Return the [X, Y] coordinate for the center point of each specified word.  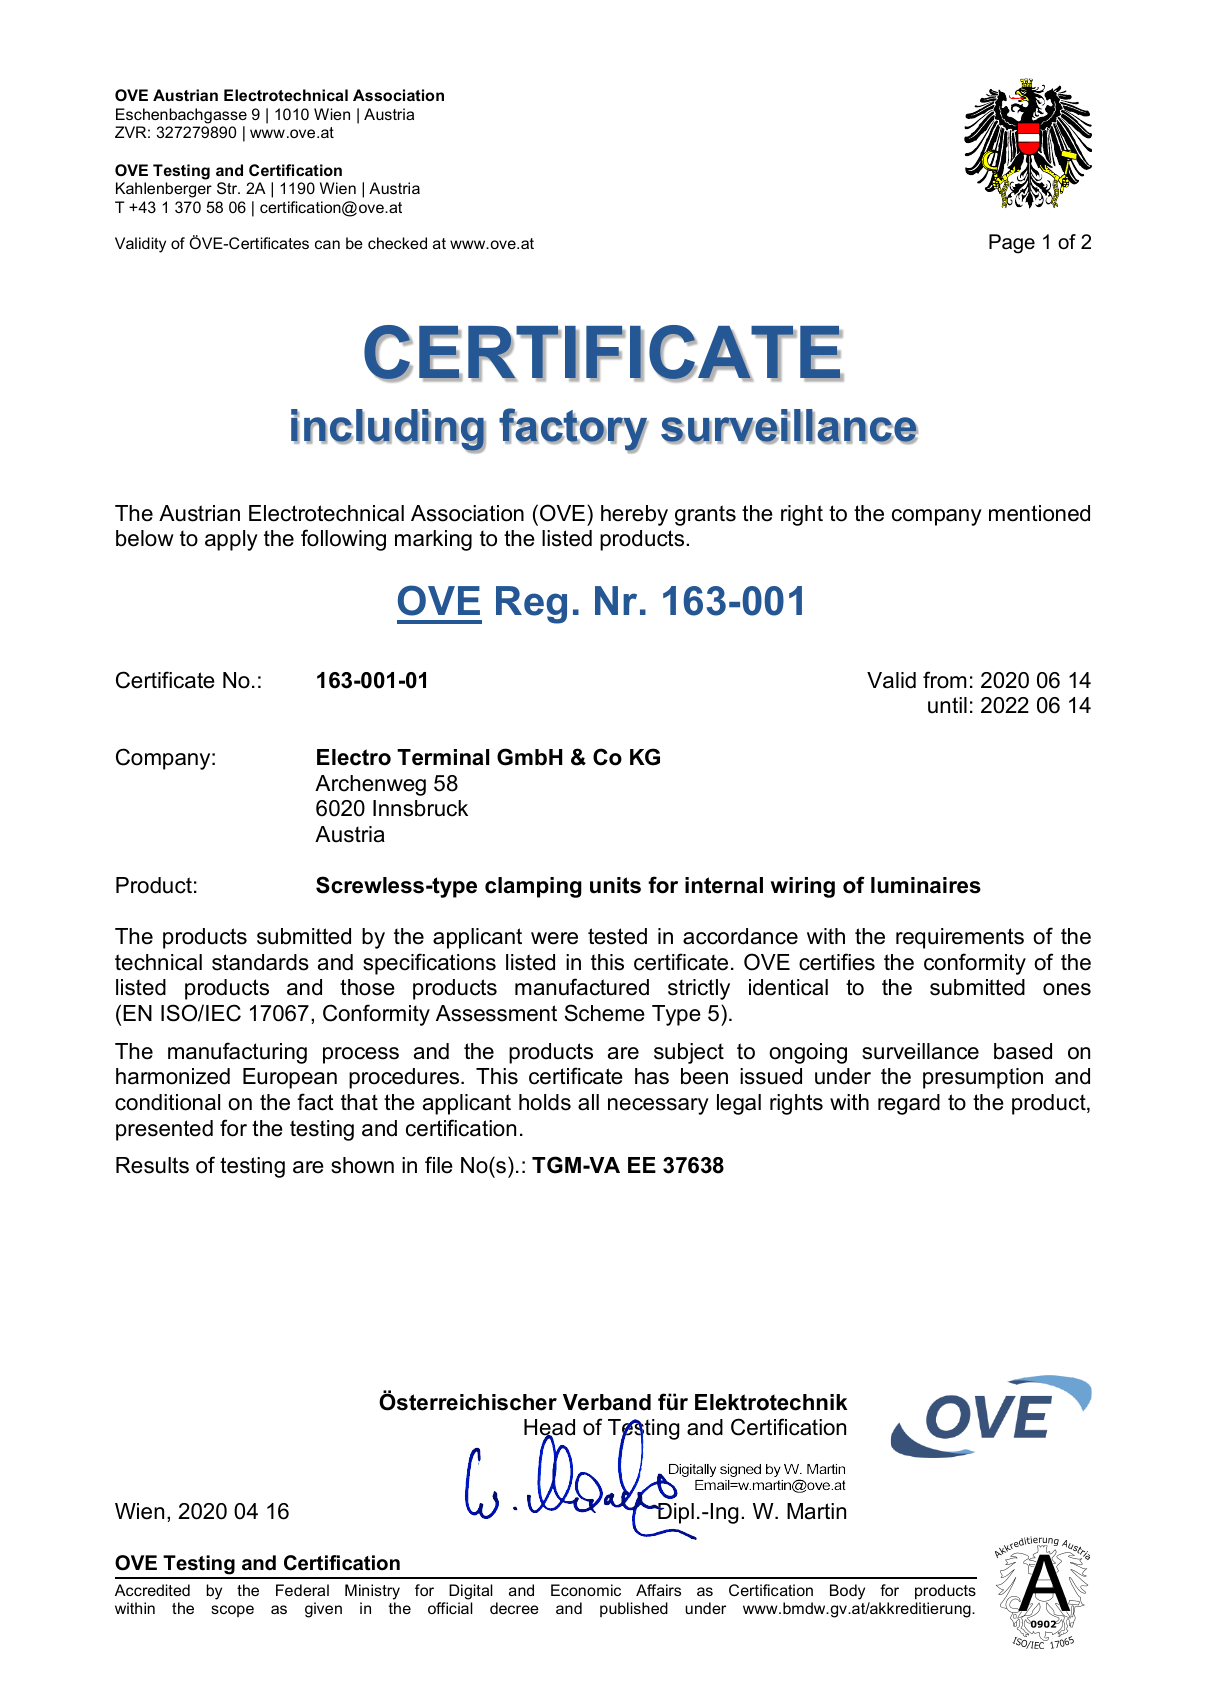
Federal [302, 1590]
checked [397, 243]
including [388, 431]
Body [847, 1592]
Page [1012, 244]
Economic [586, 1590]
